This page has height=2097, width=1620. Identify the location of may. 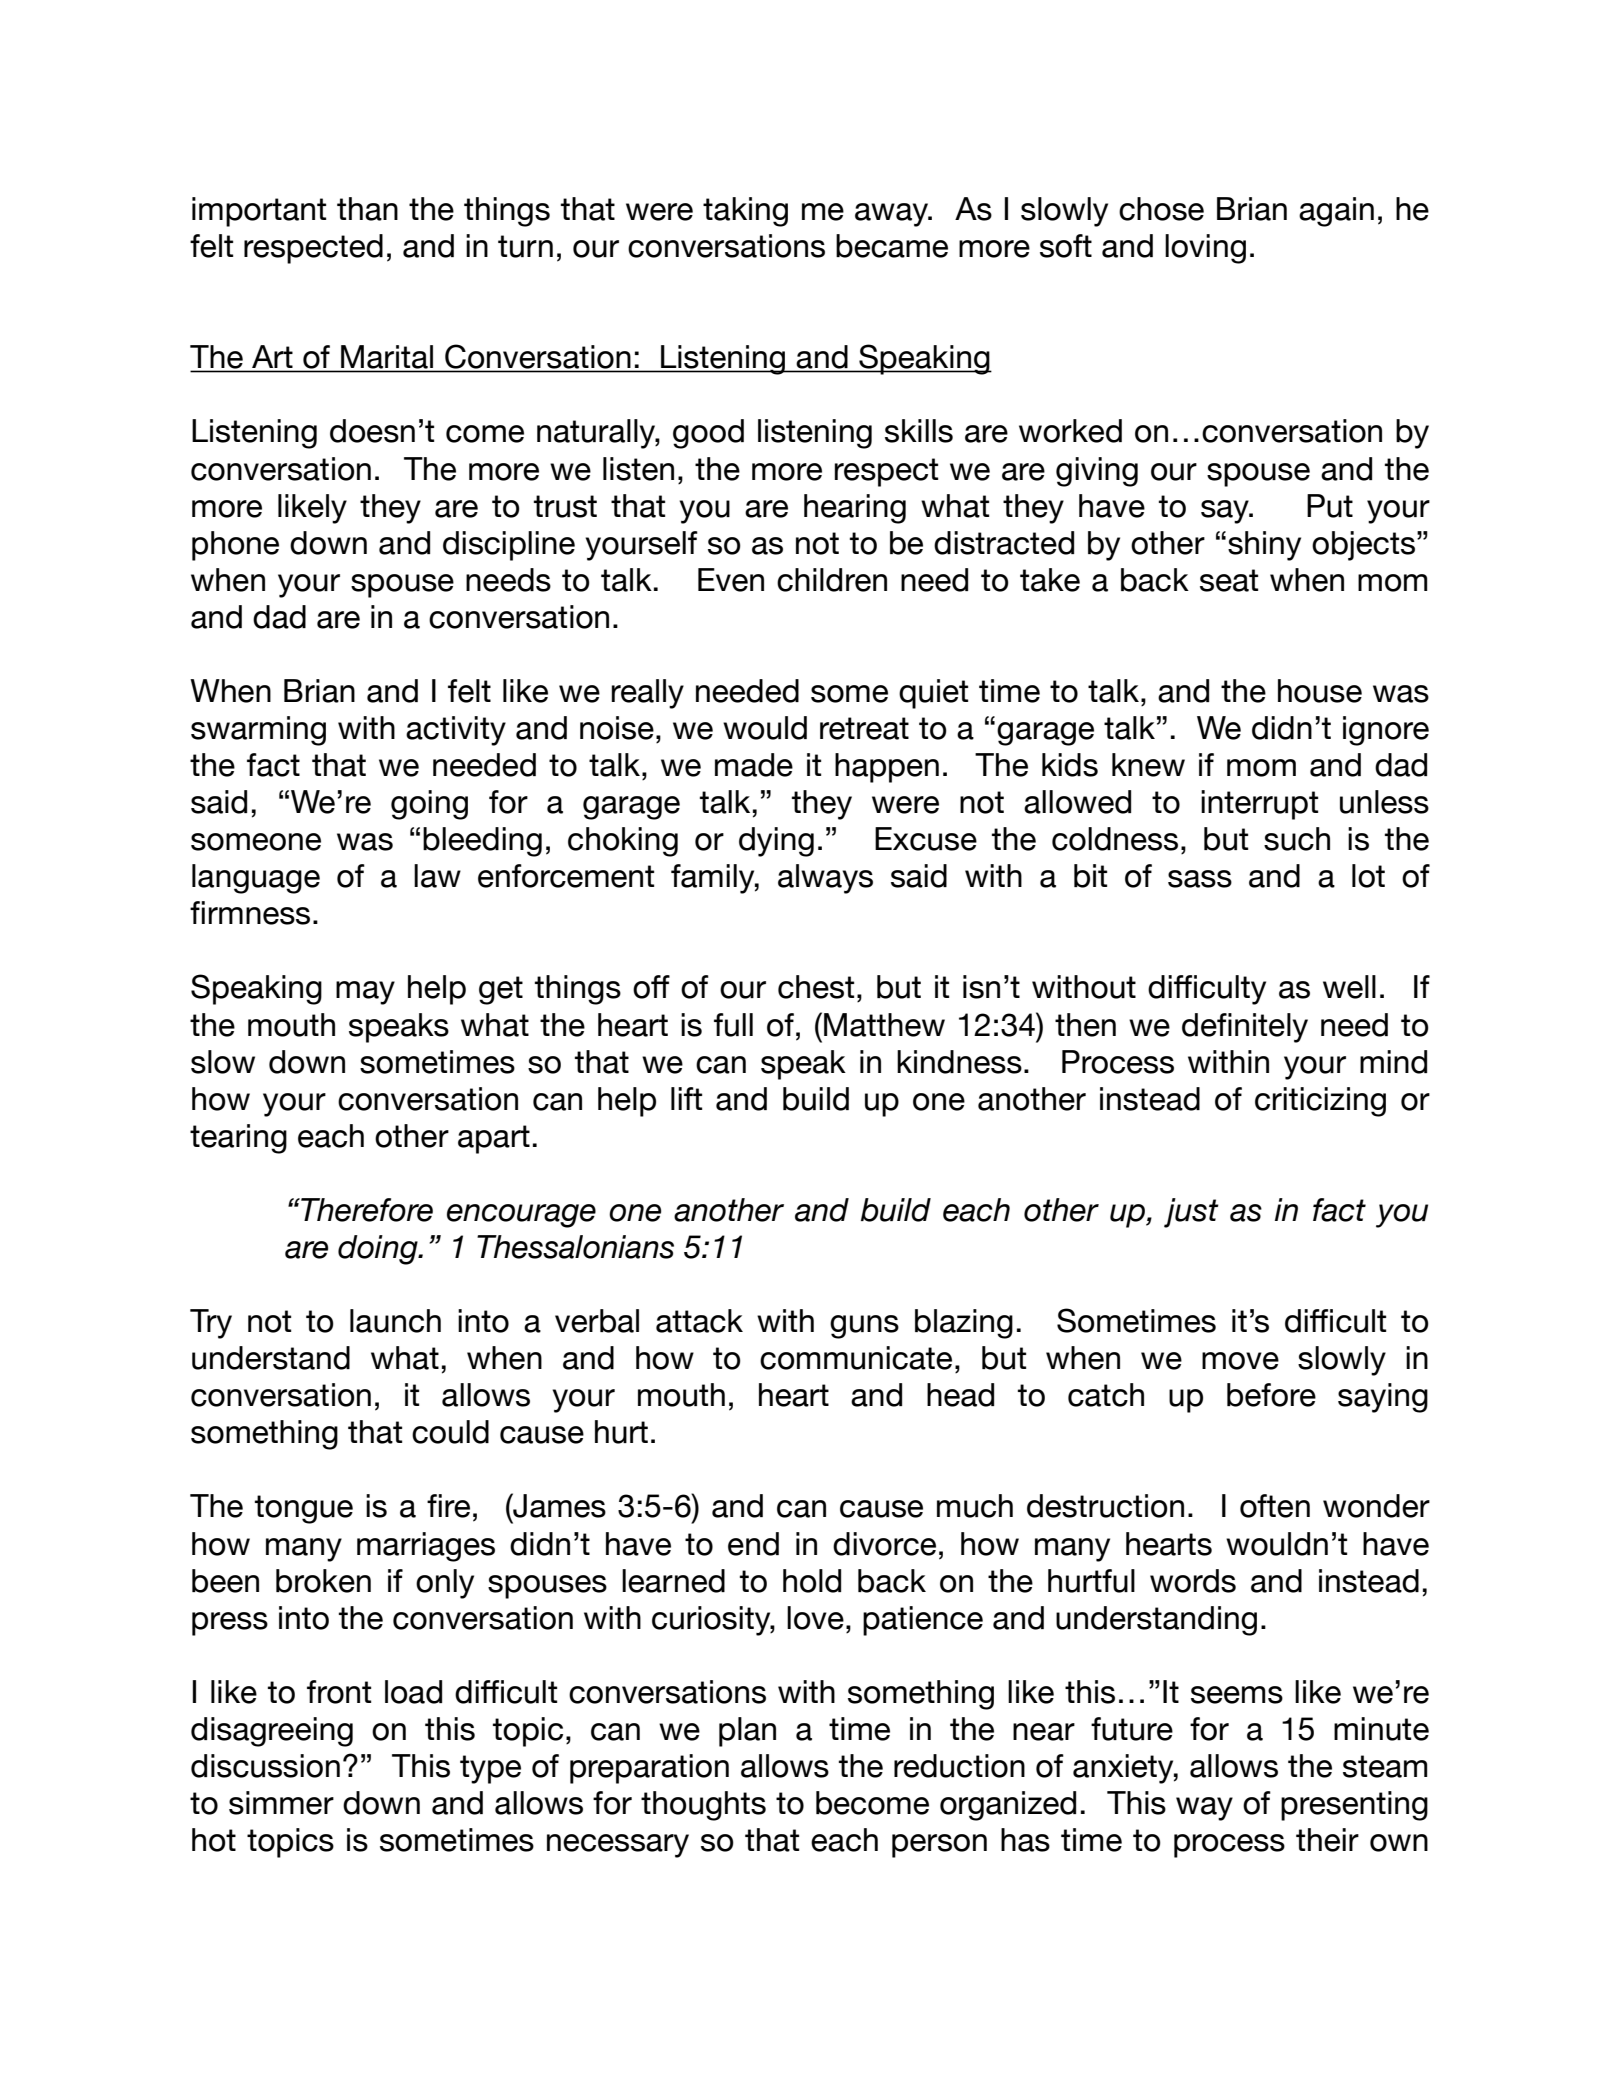
(365, 993).
